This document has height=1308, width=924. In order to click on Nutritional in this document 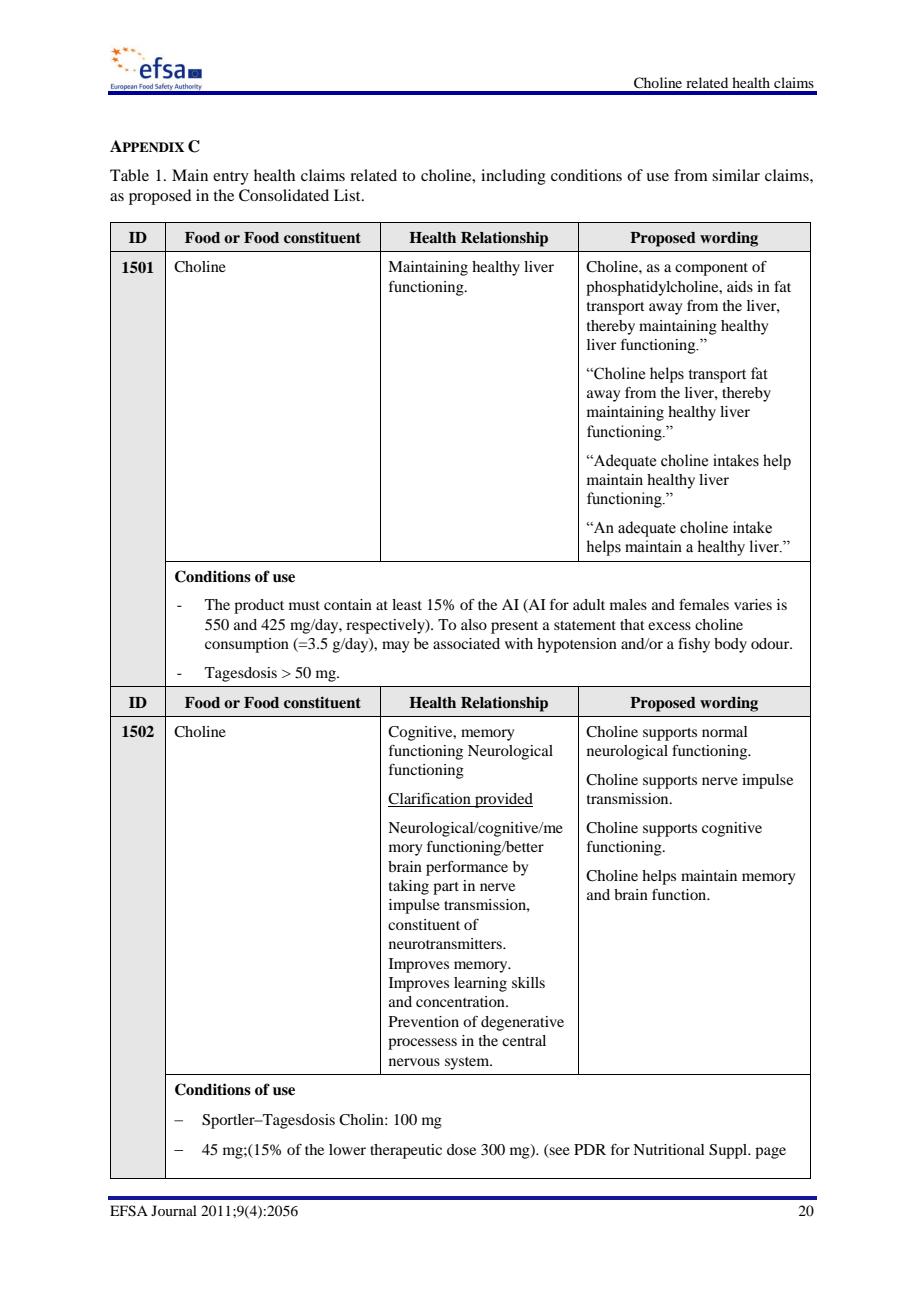, I will do `click(669, 1149)`.
